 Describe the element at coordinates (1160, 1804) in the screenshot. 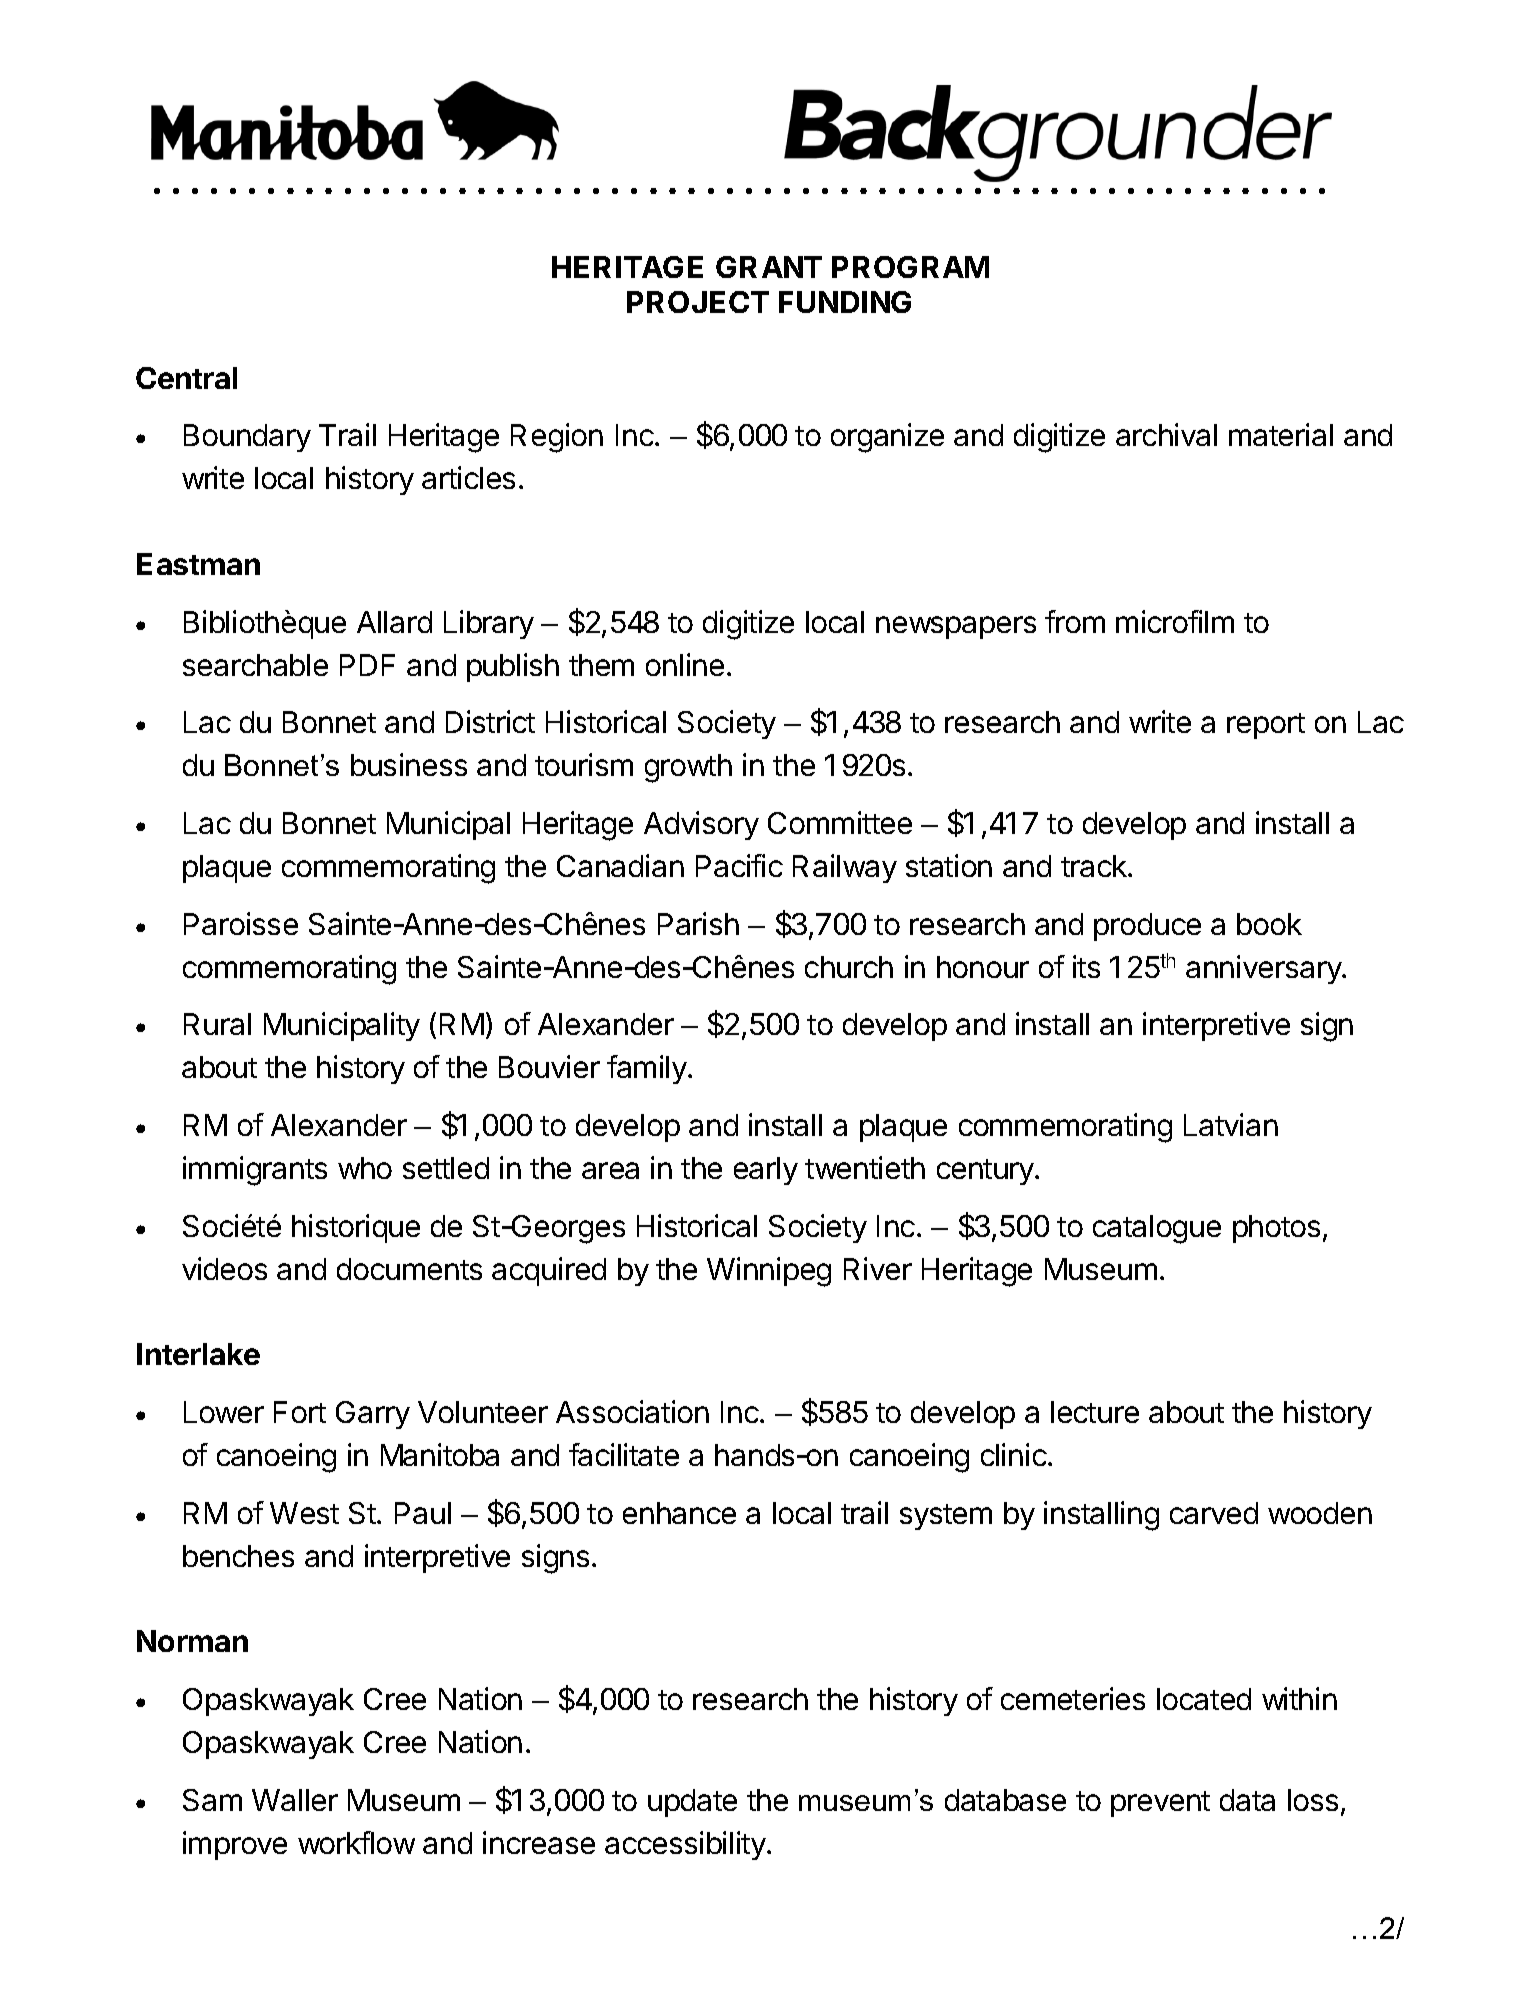

I see `prevent` at that location.
